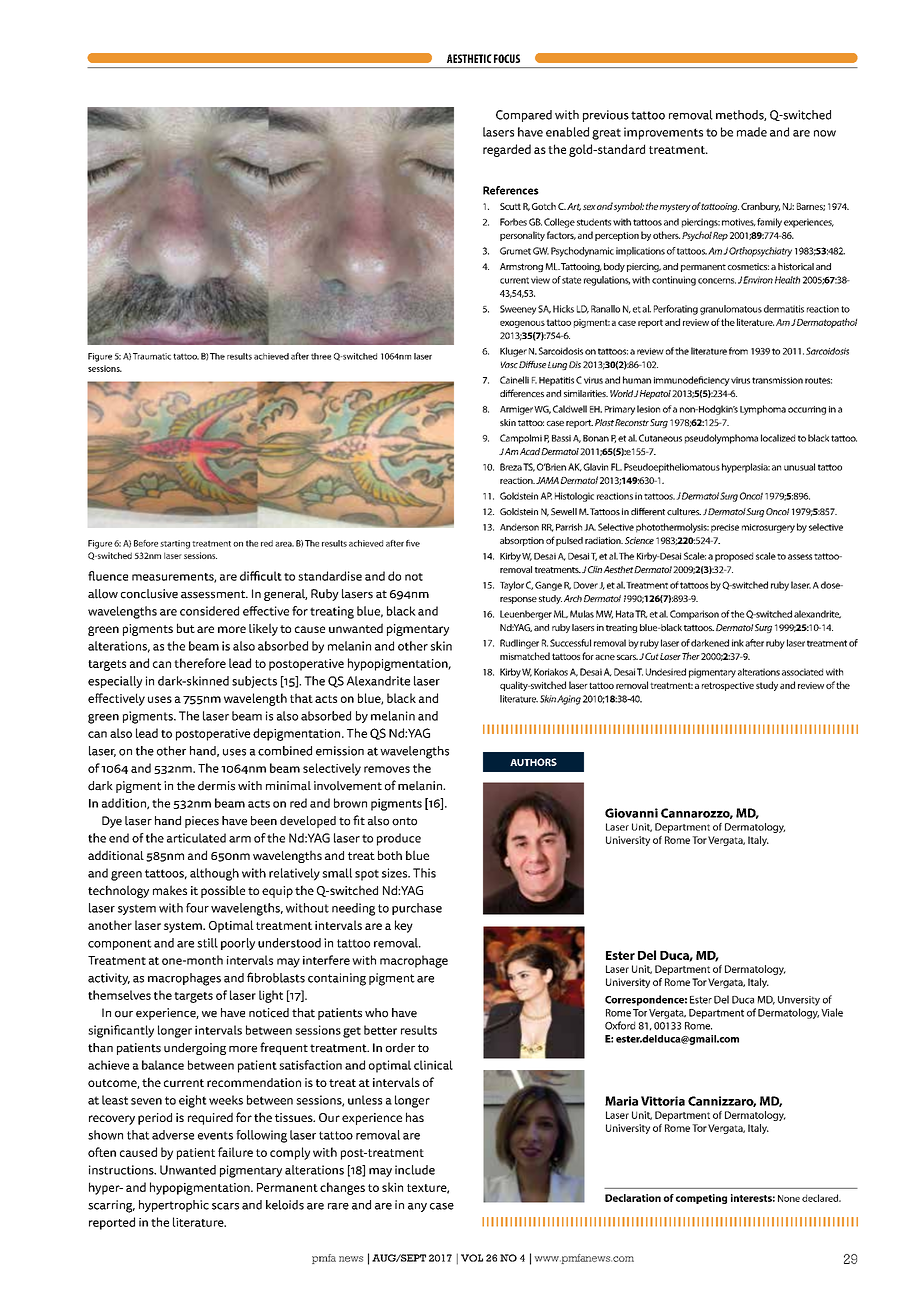 This document has width=924, height=1308. Describe the element at coordinates (173, 1135) in the document. I see `adverse` at that location.
